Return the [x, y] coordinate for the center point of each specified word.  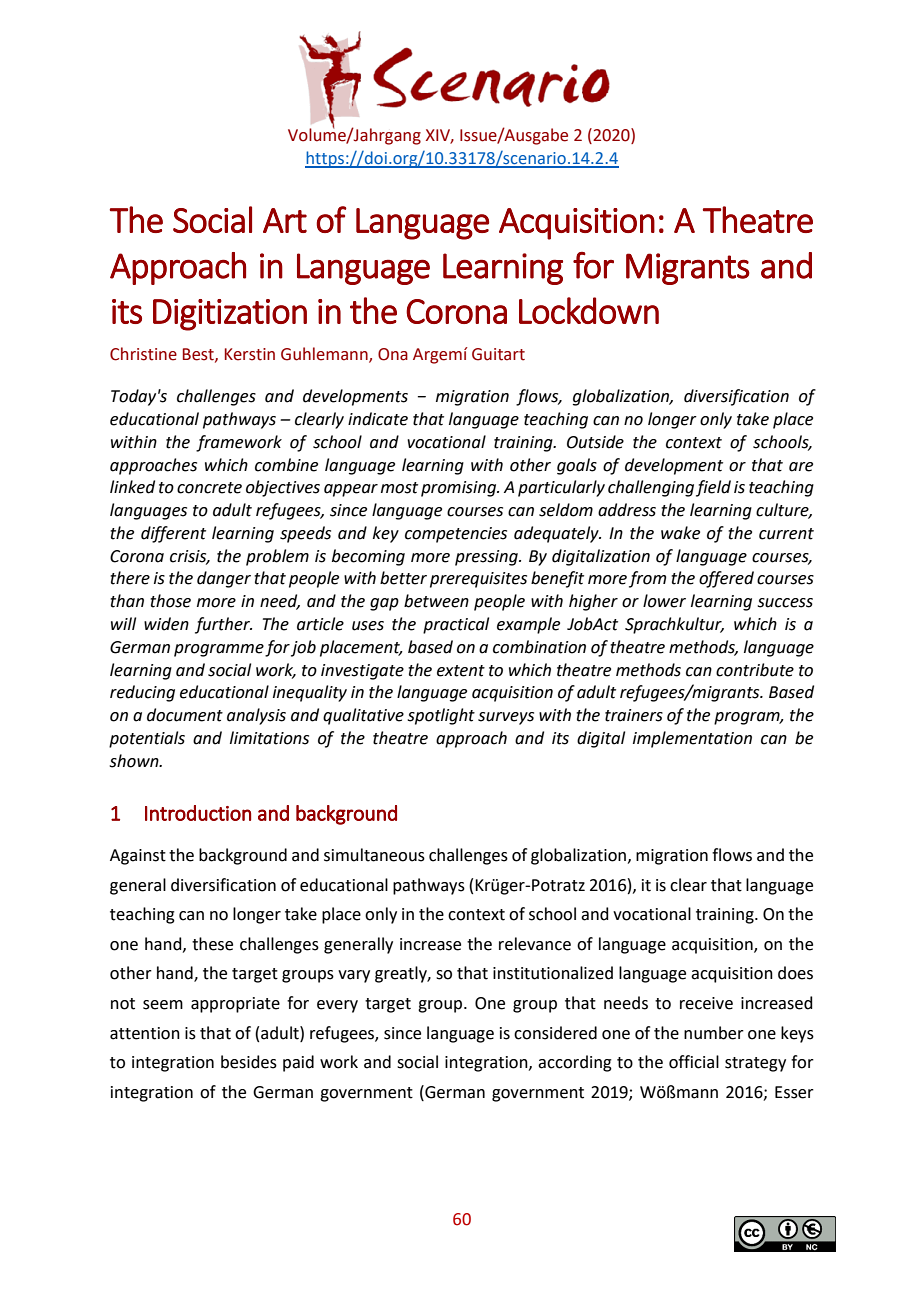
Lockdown [589, 310]
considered [555, 1033]
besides [249, 1062]
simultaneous [374, 855]
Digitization [230, 315]
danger [224, 579]
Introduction [198, 813]
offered [726, 579]
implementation [692, 739]
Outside [595, 442]
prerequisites [478, 580]
